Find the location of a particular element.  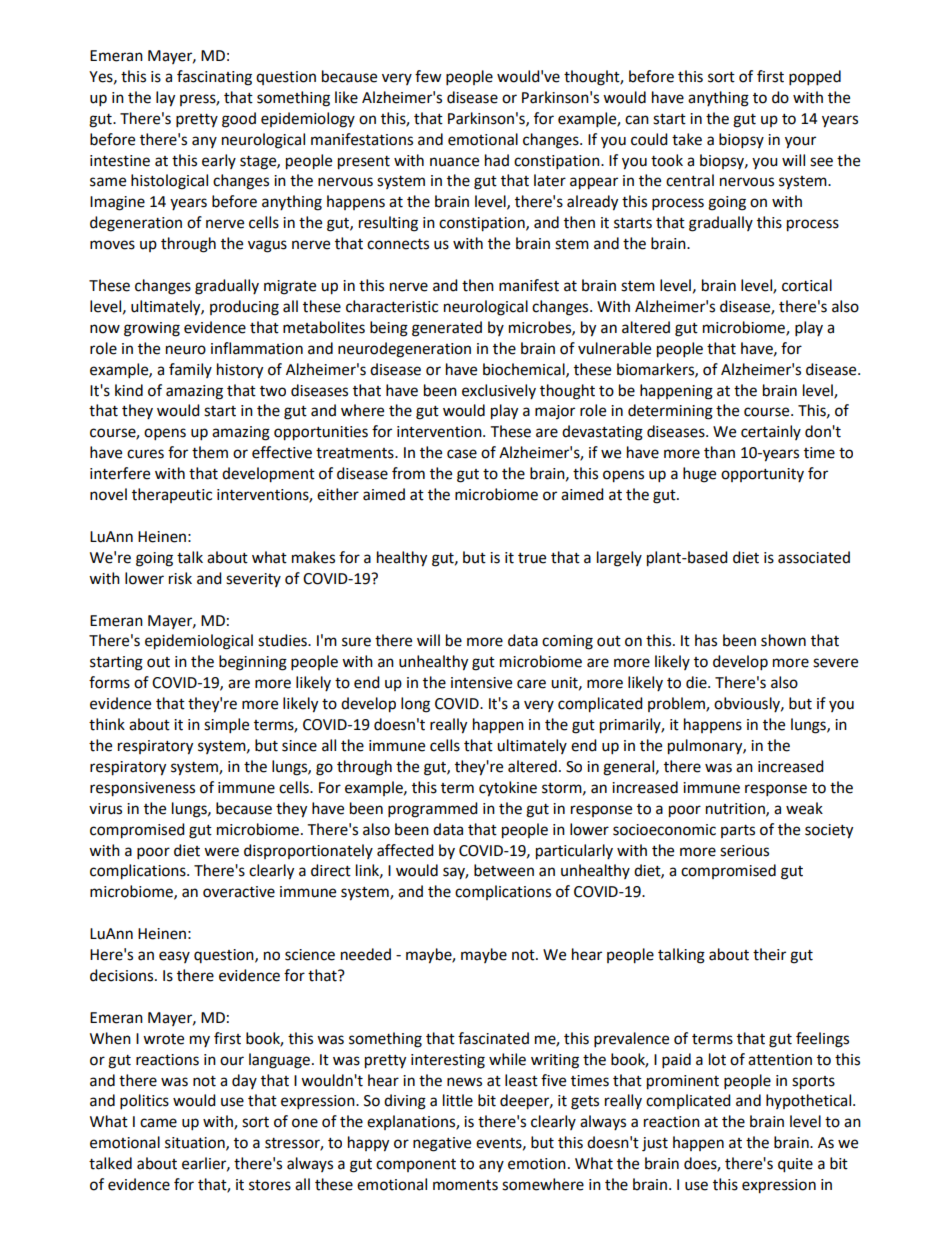

them is located at coordinates (210, 452).
